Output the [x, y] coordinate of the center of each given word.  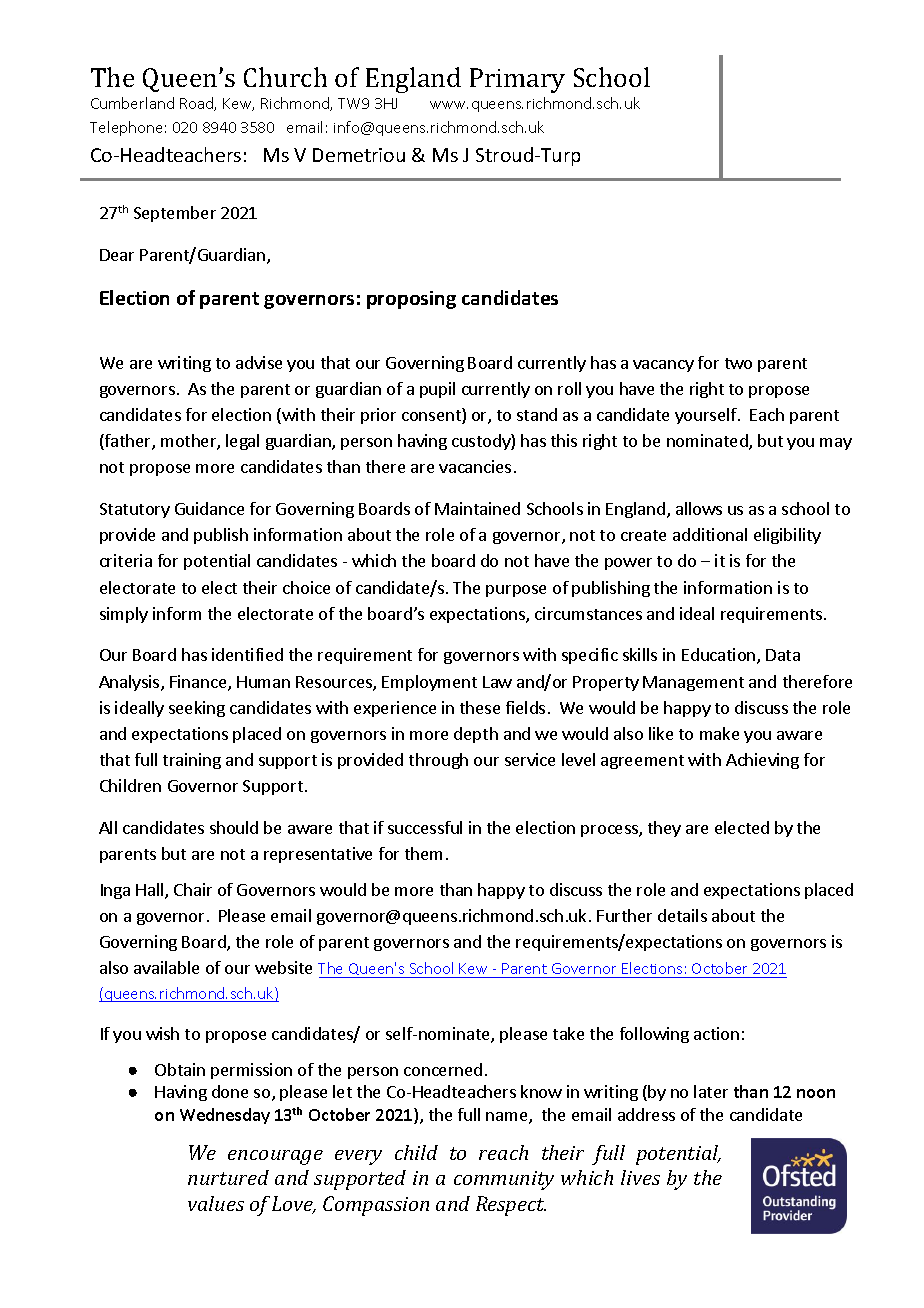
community [504, 1180]
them [423, 853]
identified [247, 654]
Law [497, 682]
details [682, 915]
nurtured [228, 1177]
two [738, 363]
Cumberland [132, 103]
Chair [193, 889]
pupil [437, 390]
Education [720, 656]
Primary [517, 80]
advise [259, 362]
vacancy [663, 366]
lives [640, 1177]
